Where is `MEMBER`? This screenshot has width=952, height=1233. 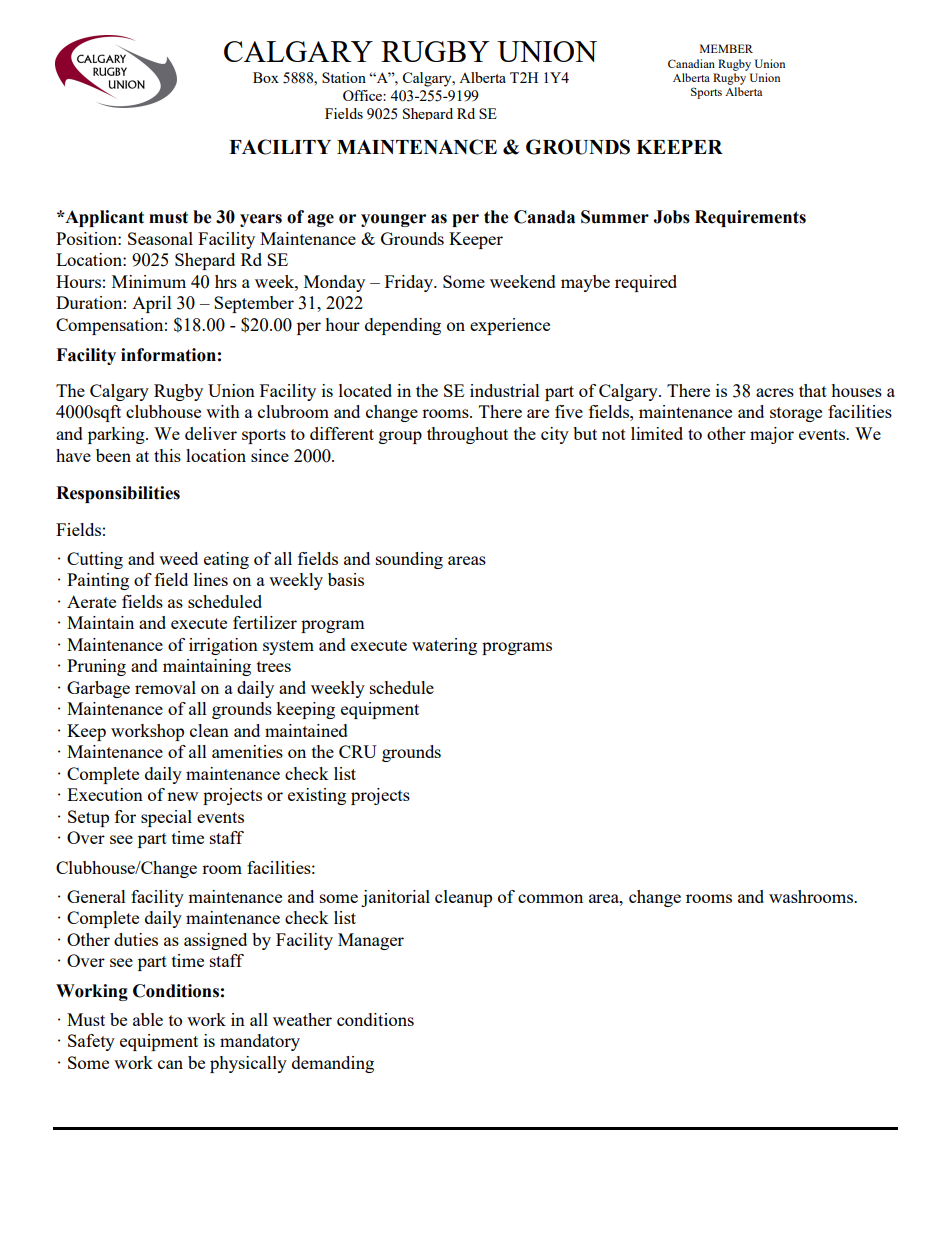
MEMBER is located at coordinates (726, 48).
